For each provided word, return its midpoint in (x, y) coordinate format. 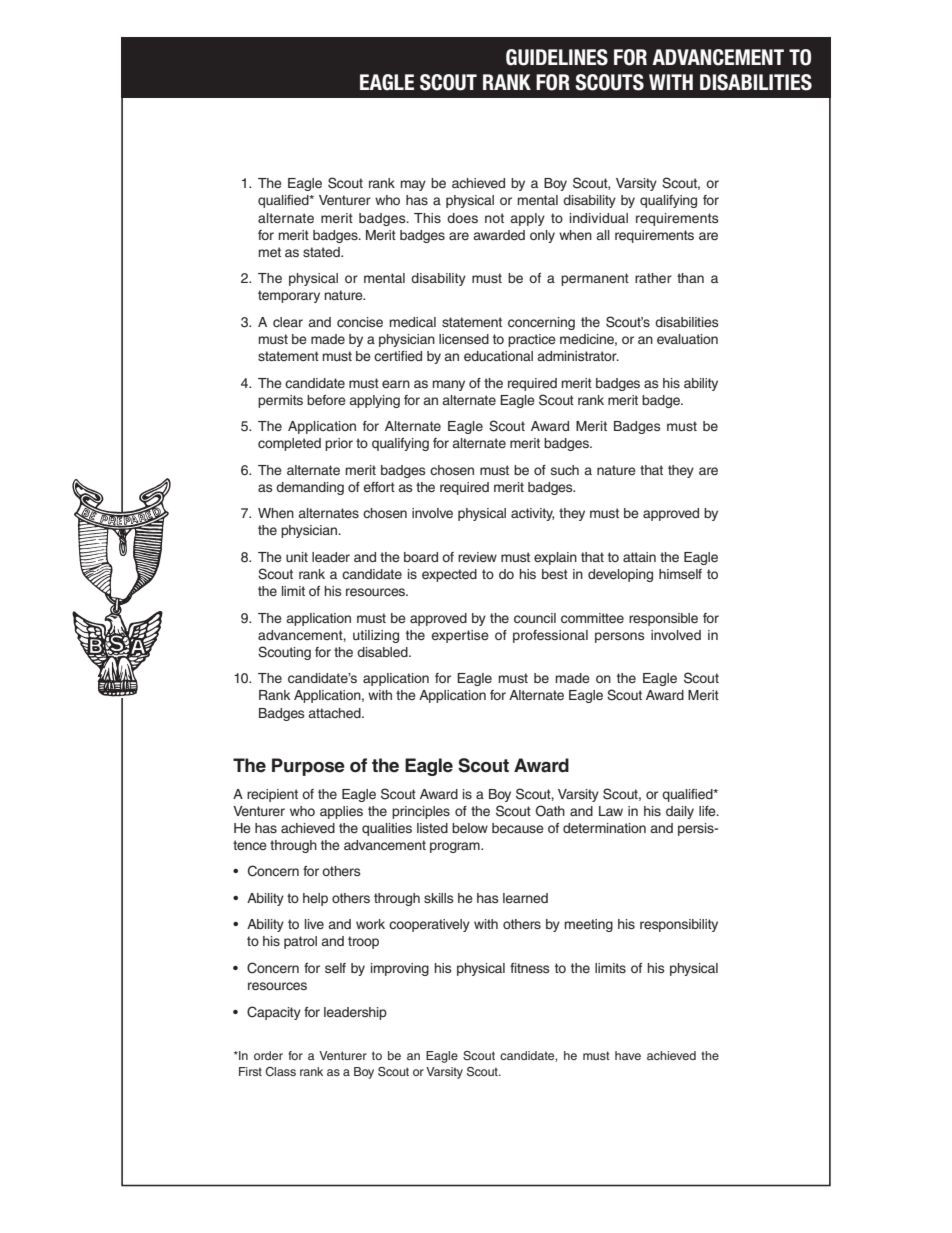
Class (280, 1071)
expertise (460, 636)
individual (599, 218)
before (326, 400)
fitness (530, 968)
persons (620, 637)
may (413, 185)
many (449, 385)
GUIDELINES (557, 57)
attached (335, 713)
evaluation (687, 339)
